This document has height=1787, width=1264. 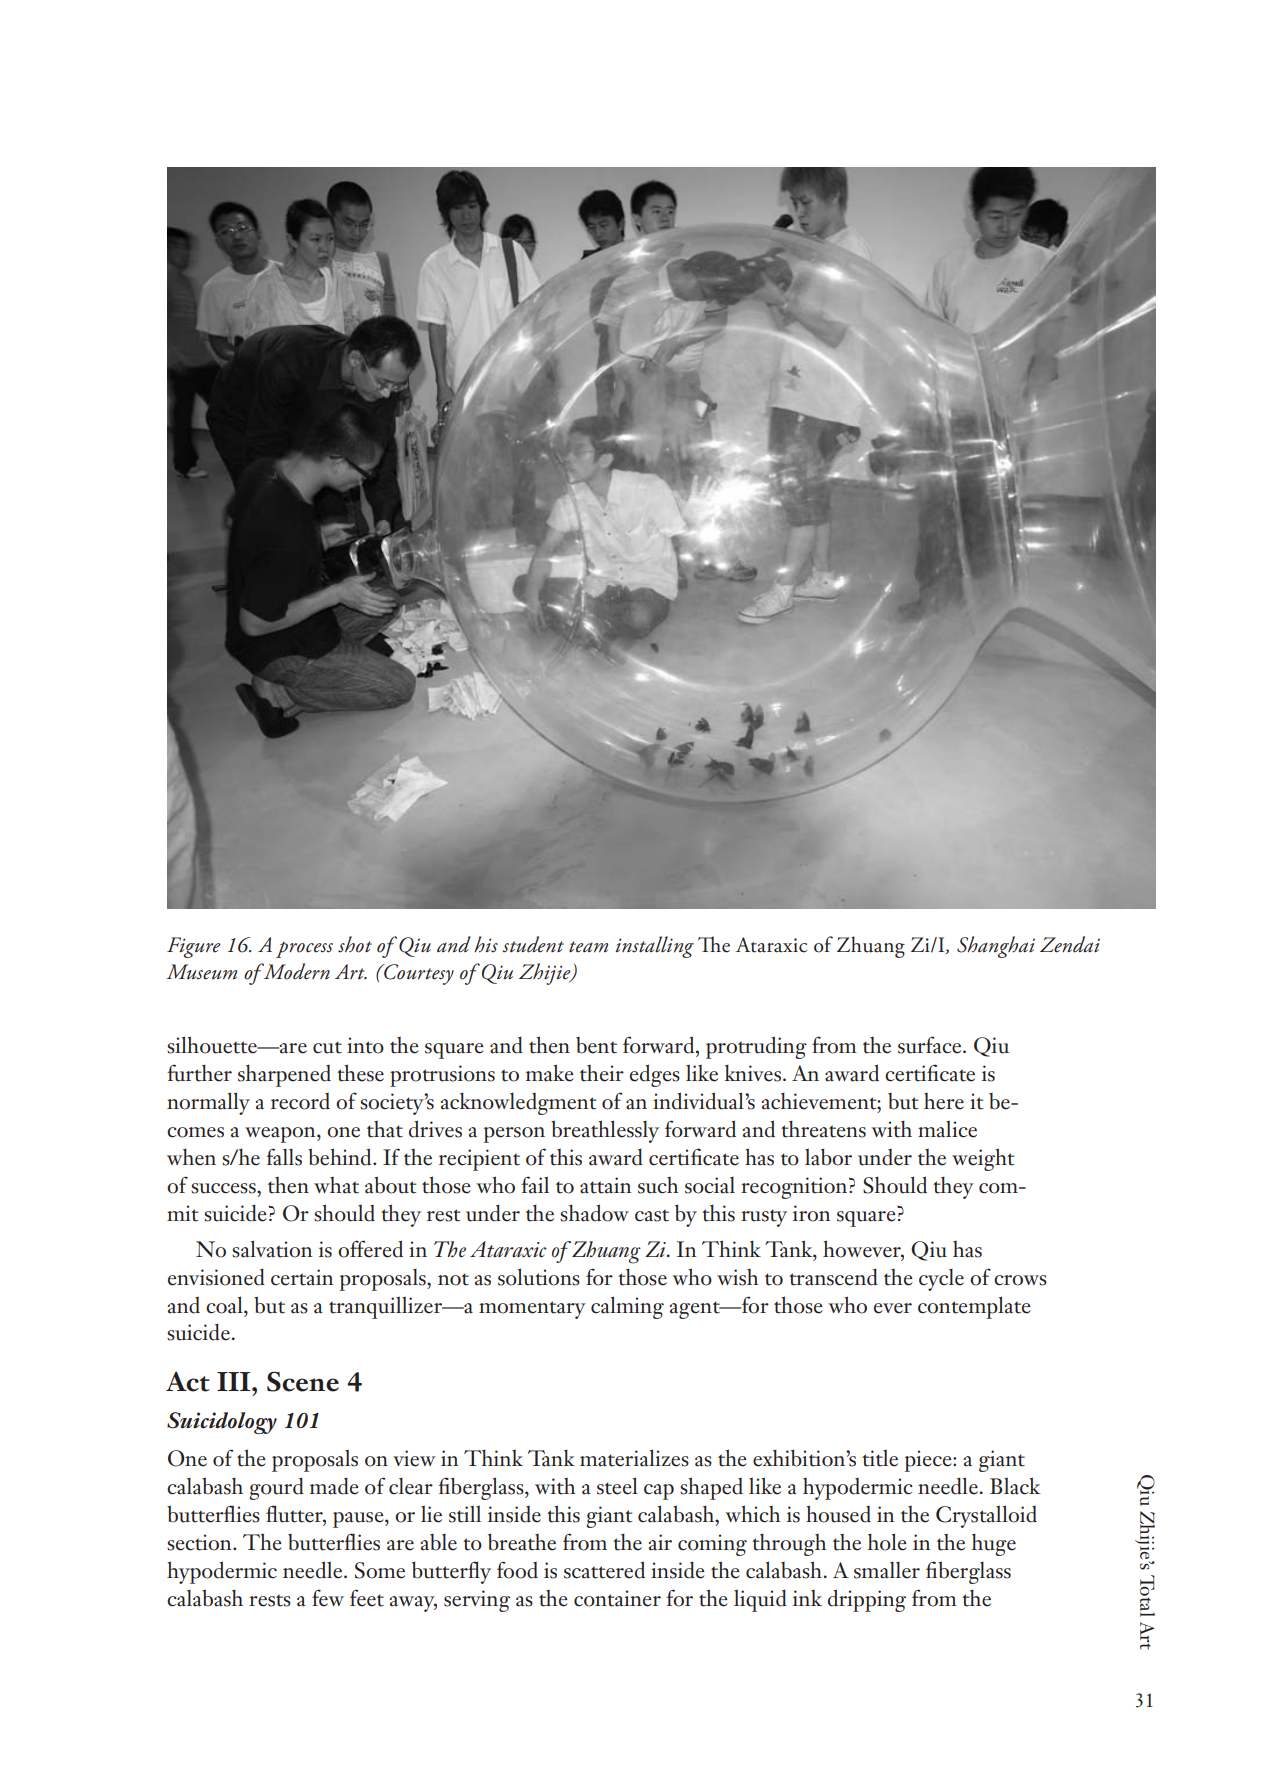 What do you see at coordinates (941, 1280) in the document?
I see `cycle` at bounding box center [941, 1280].
